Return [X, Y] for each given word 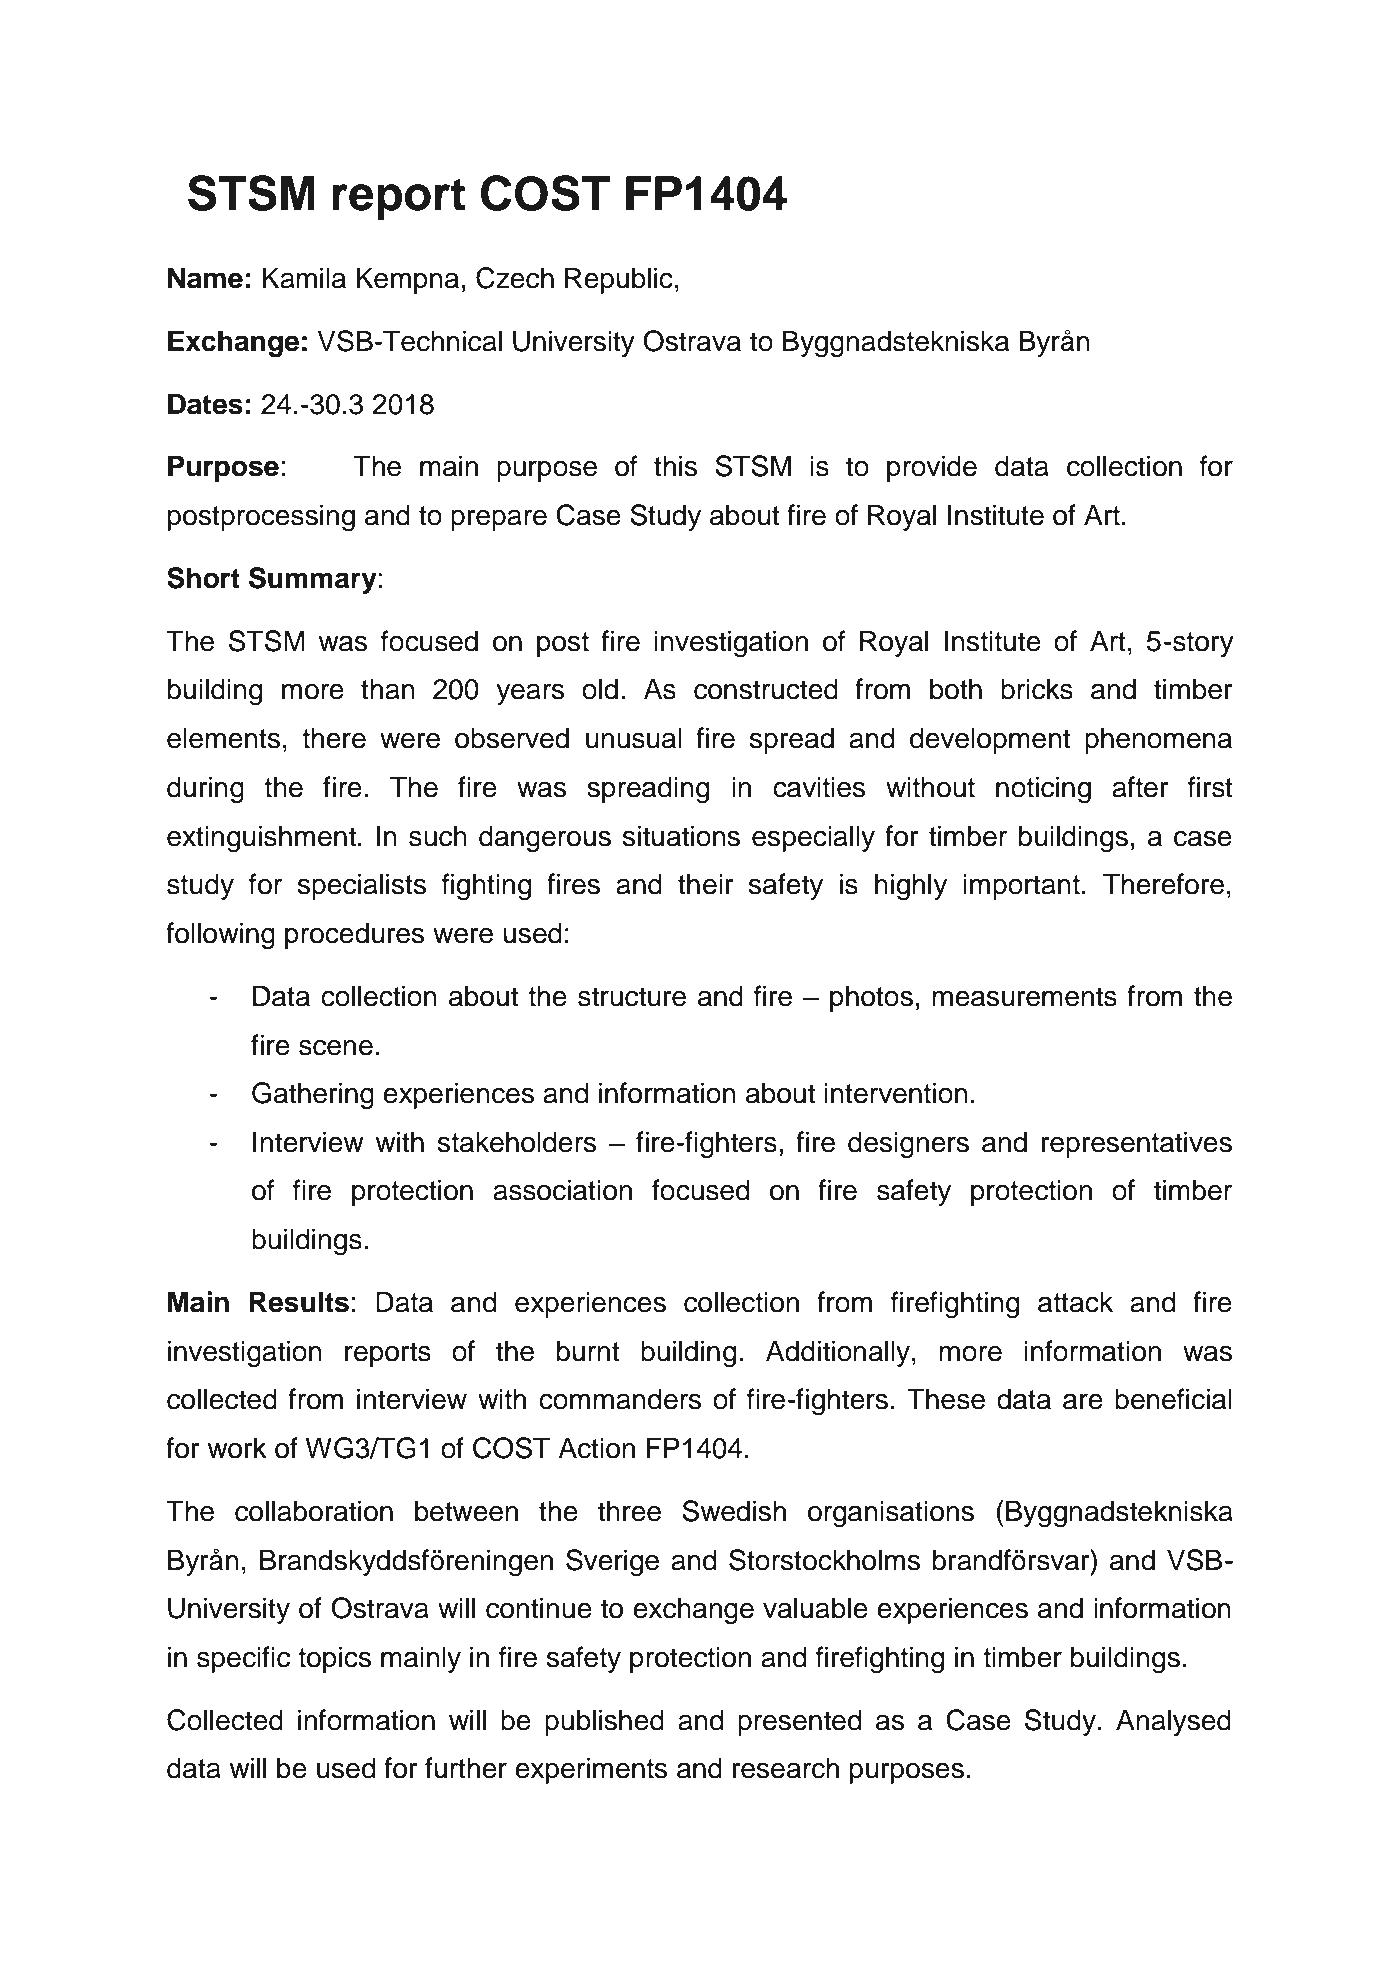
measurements [1024, 997]
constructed [766, 689]
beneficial [1173, 1399]
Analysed [1173, 1722]
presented [800, 1722]
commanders [620, 1399]
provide [932, 468]
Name [205, 278]
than [388, 689]
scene [336, 1048]
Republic [619, 280]
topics [334, 1659]
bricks [1037, 689]
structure [632, 997]
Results [299, 1302]
